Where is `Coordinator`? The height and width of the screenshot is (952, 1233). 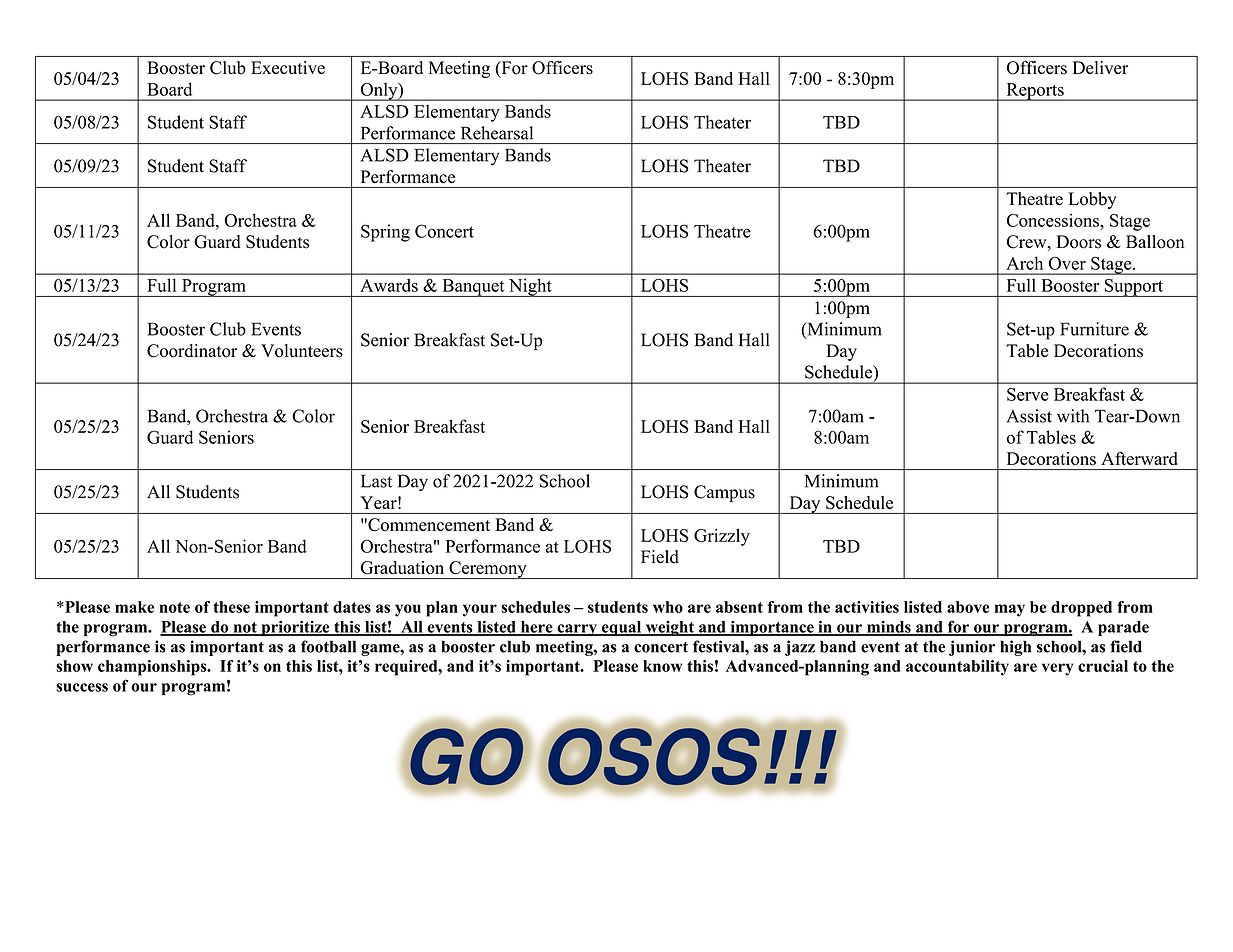
Coordinator is located at coordinates (192, 351).
